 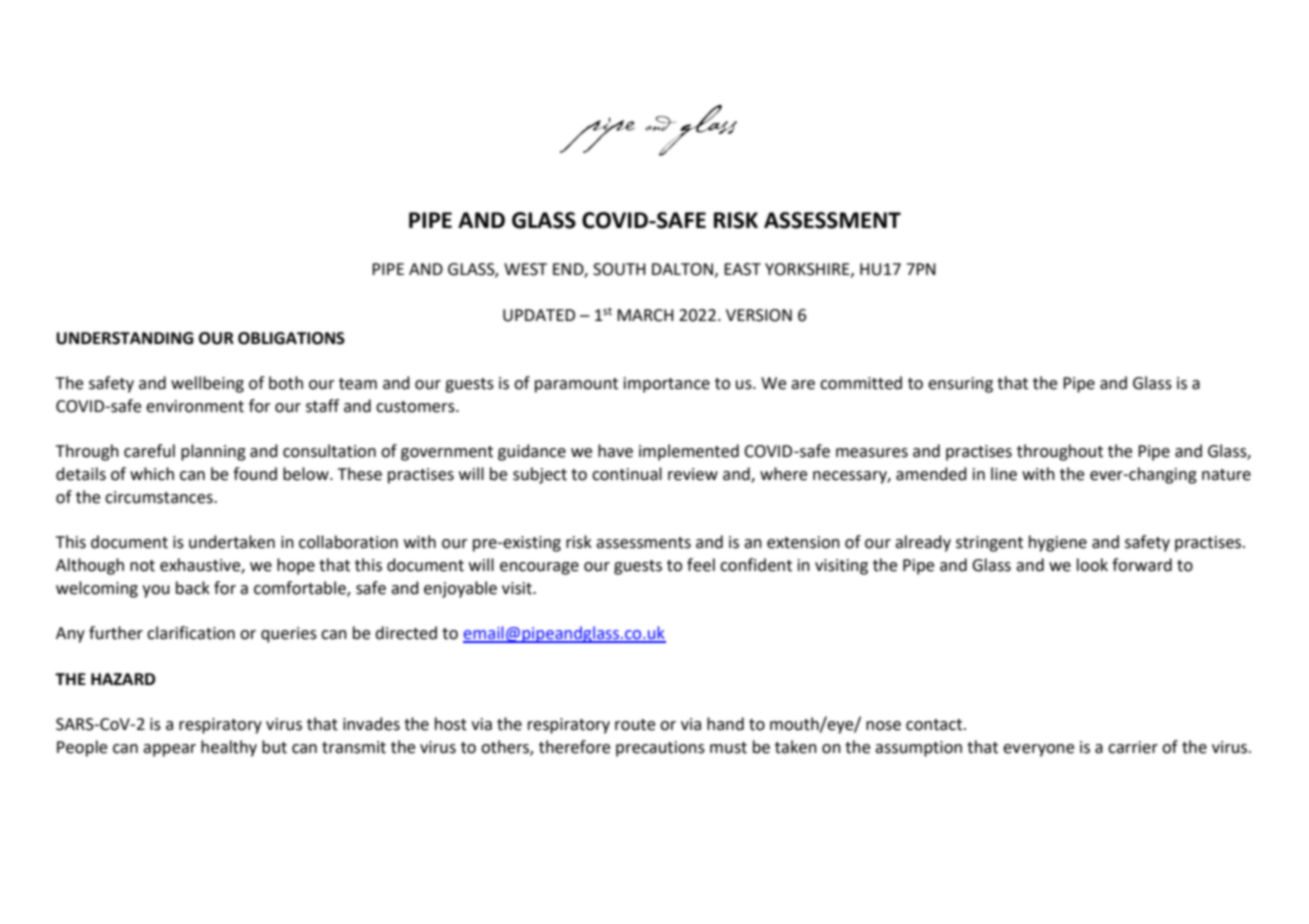 I want to click on healthy, so click(x=229, y=748).
